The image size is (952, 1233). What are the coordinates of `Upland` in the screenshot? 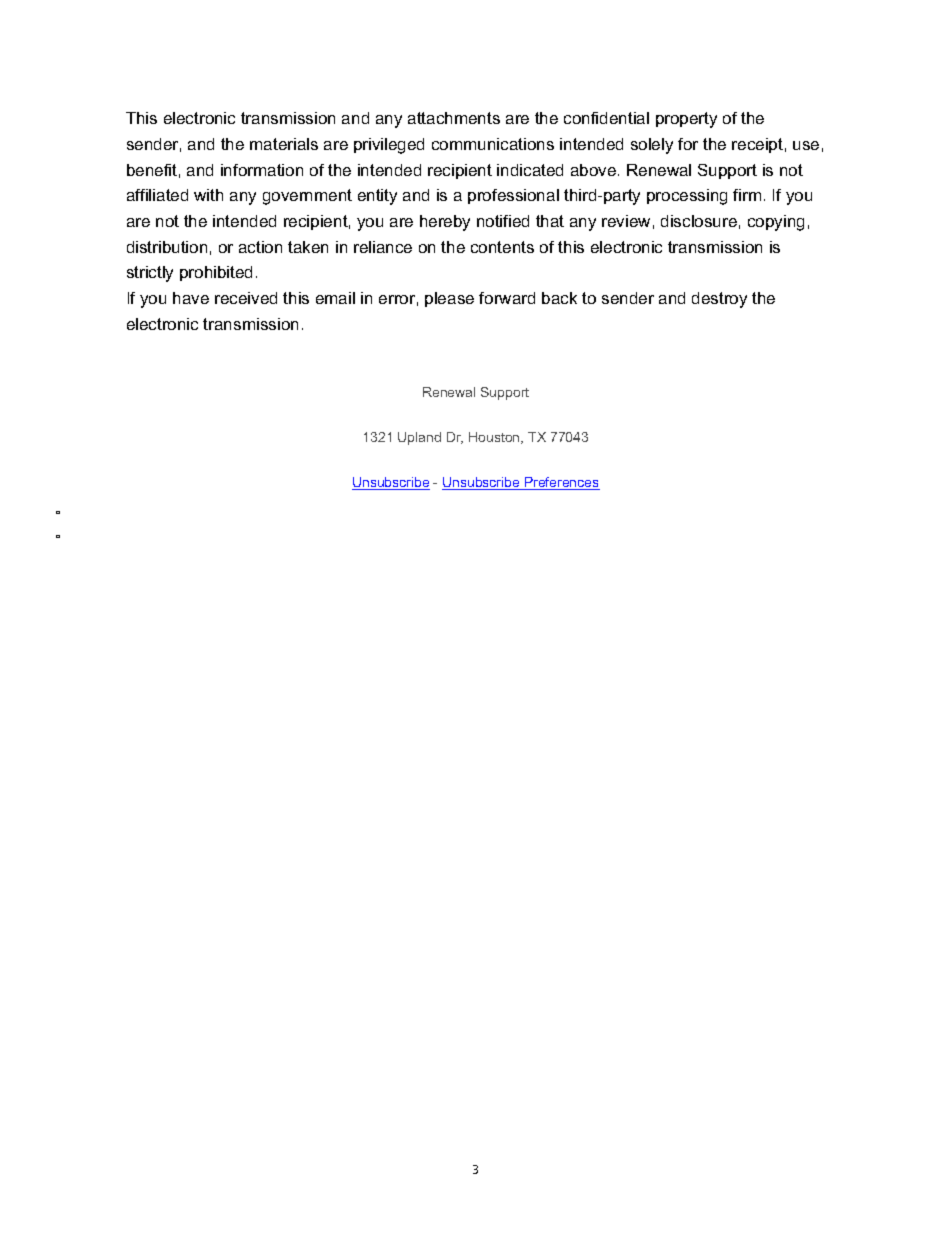 It's located at (419, 438).
